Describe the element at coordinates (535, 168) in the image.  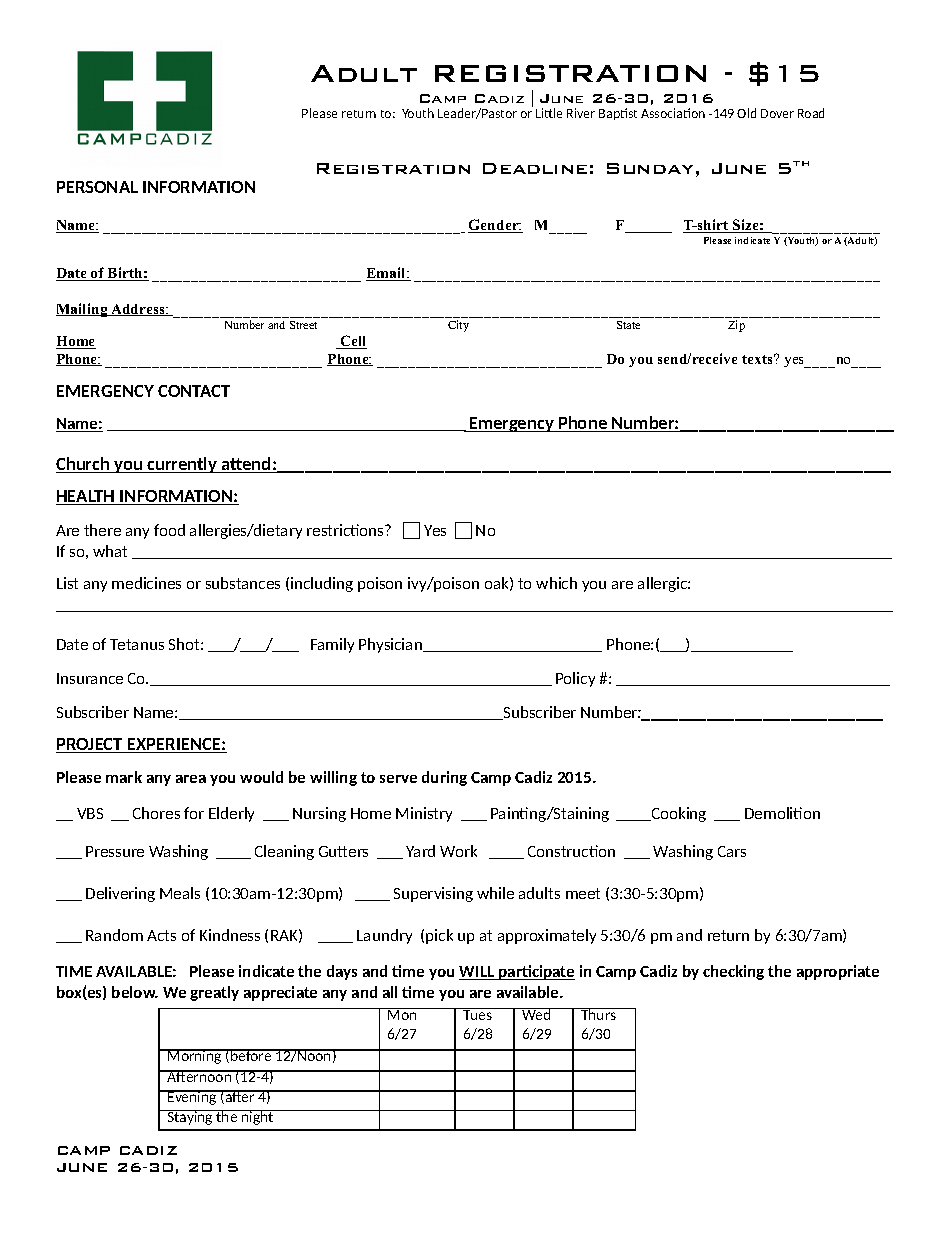
I see `Deadline` at that location.
